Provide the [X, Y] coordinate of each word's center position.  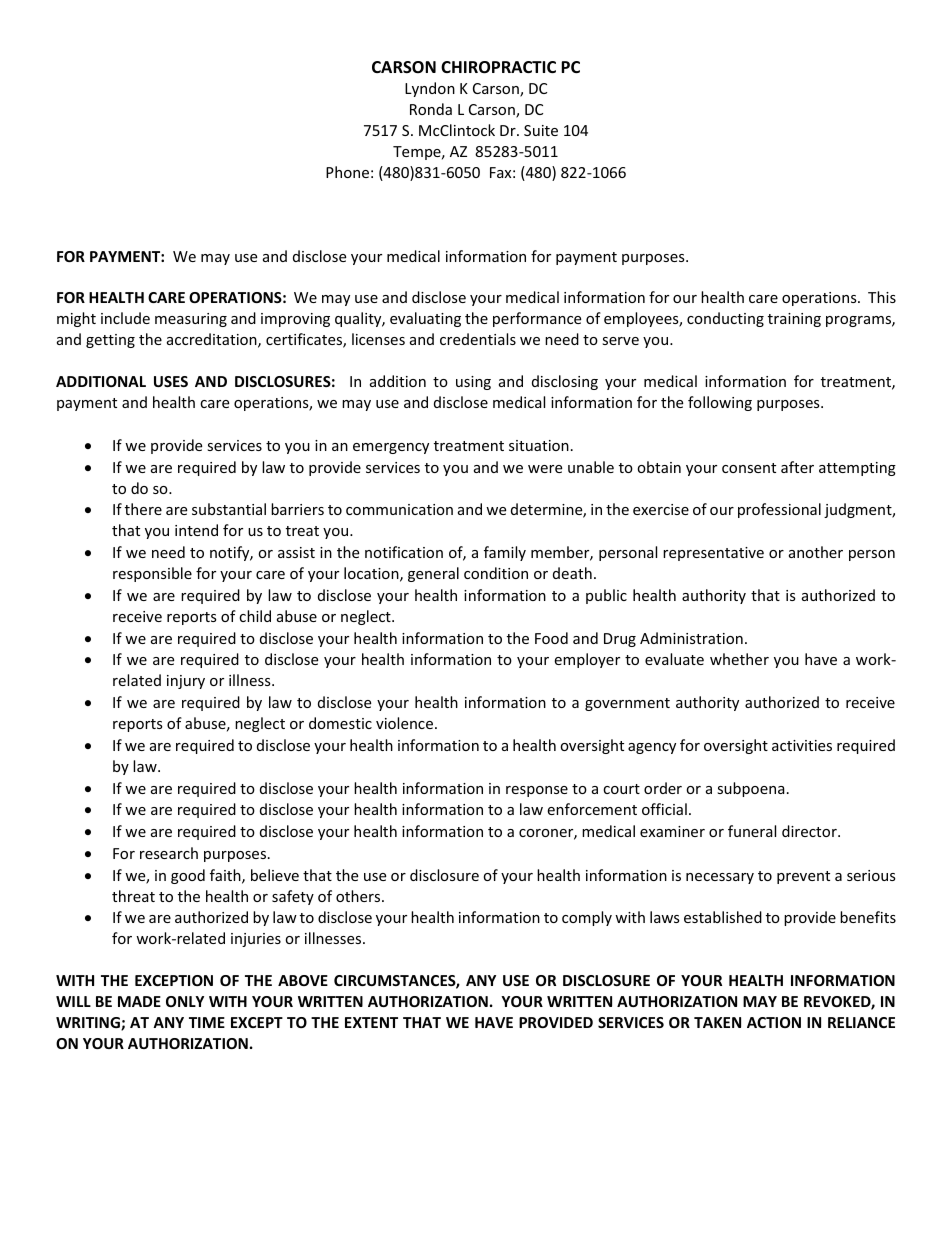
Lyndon [430, 89]
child [255, 616]
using [473, 383]
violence [406, 723]
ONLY [185, 1001]
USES [171, 381]
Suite [541, 130]
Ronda [431, 109]
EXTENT [371, 1022]
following [720, 403]
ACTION [774, 1022]
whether [739, 659]
